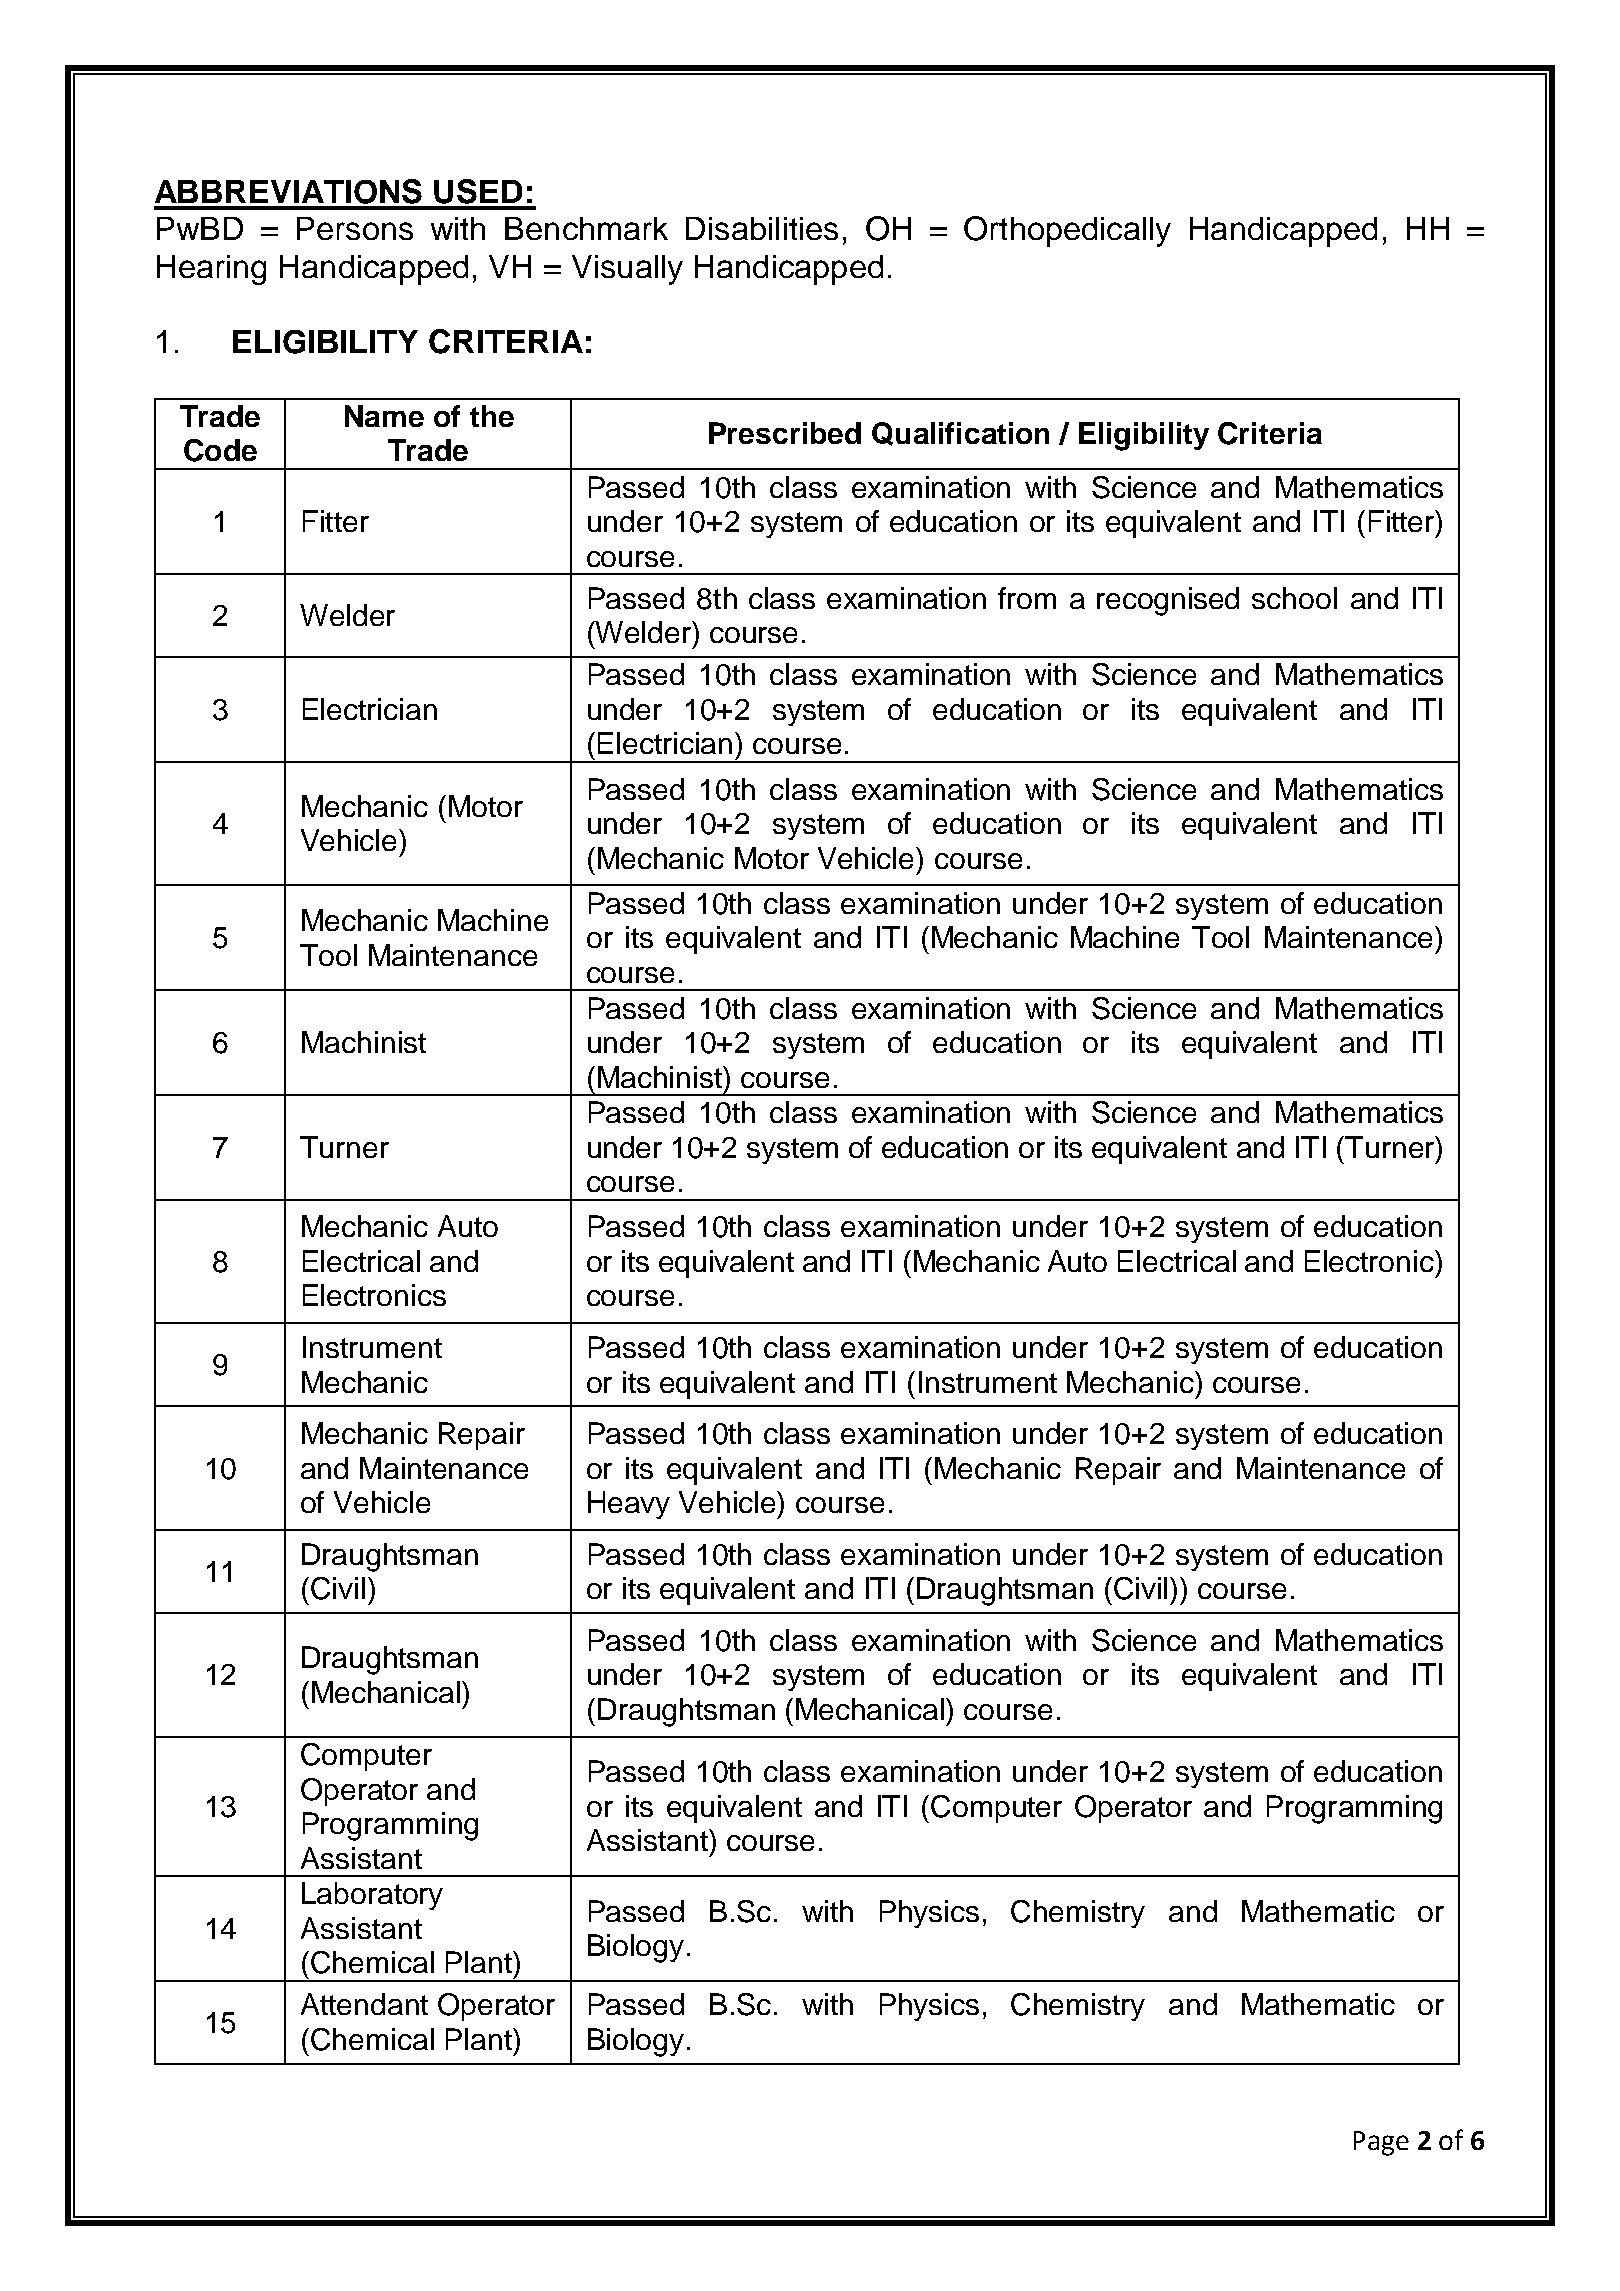 Image resolution: width=1620 pixels, height=2291 pixels. Describe the element at coordinates (1294, 598) in the screenshot. I see `school` at that location.
